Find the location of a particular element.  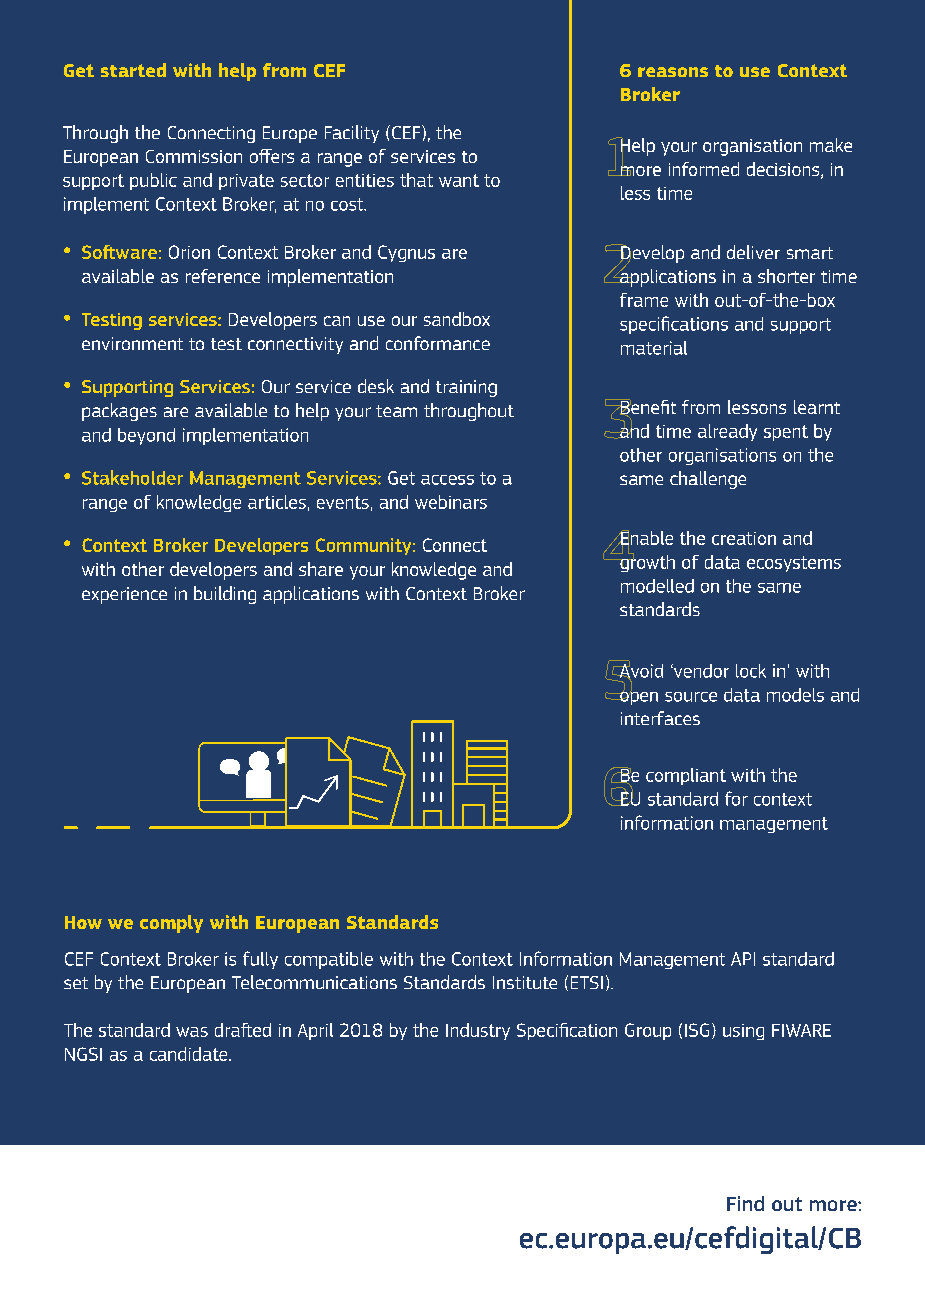

reasons is located at coordinates (673, 72).
